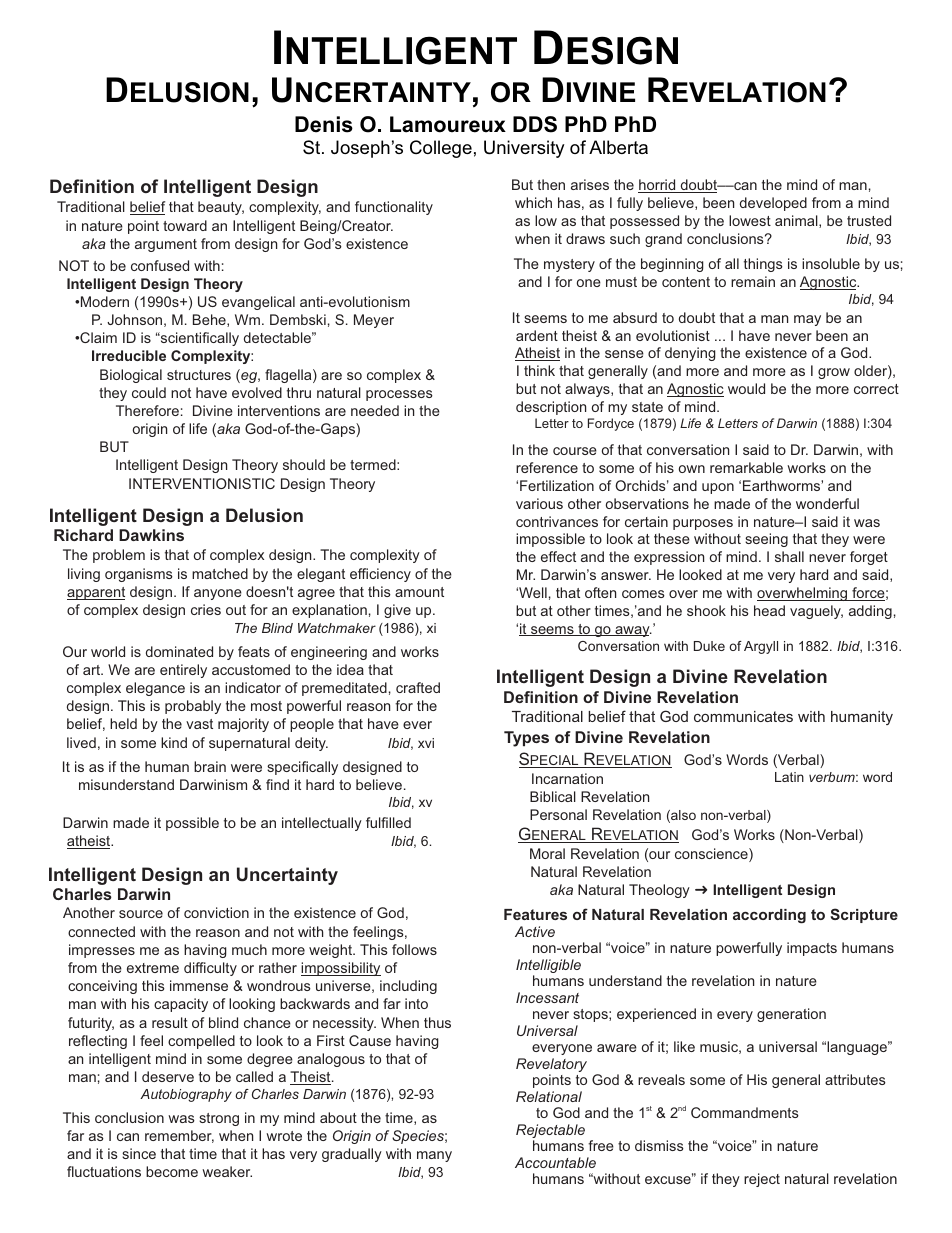  Describe the element at coordinates (141, 914) in the screenshot. I see `source` at that location.
